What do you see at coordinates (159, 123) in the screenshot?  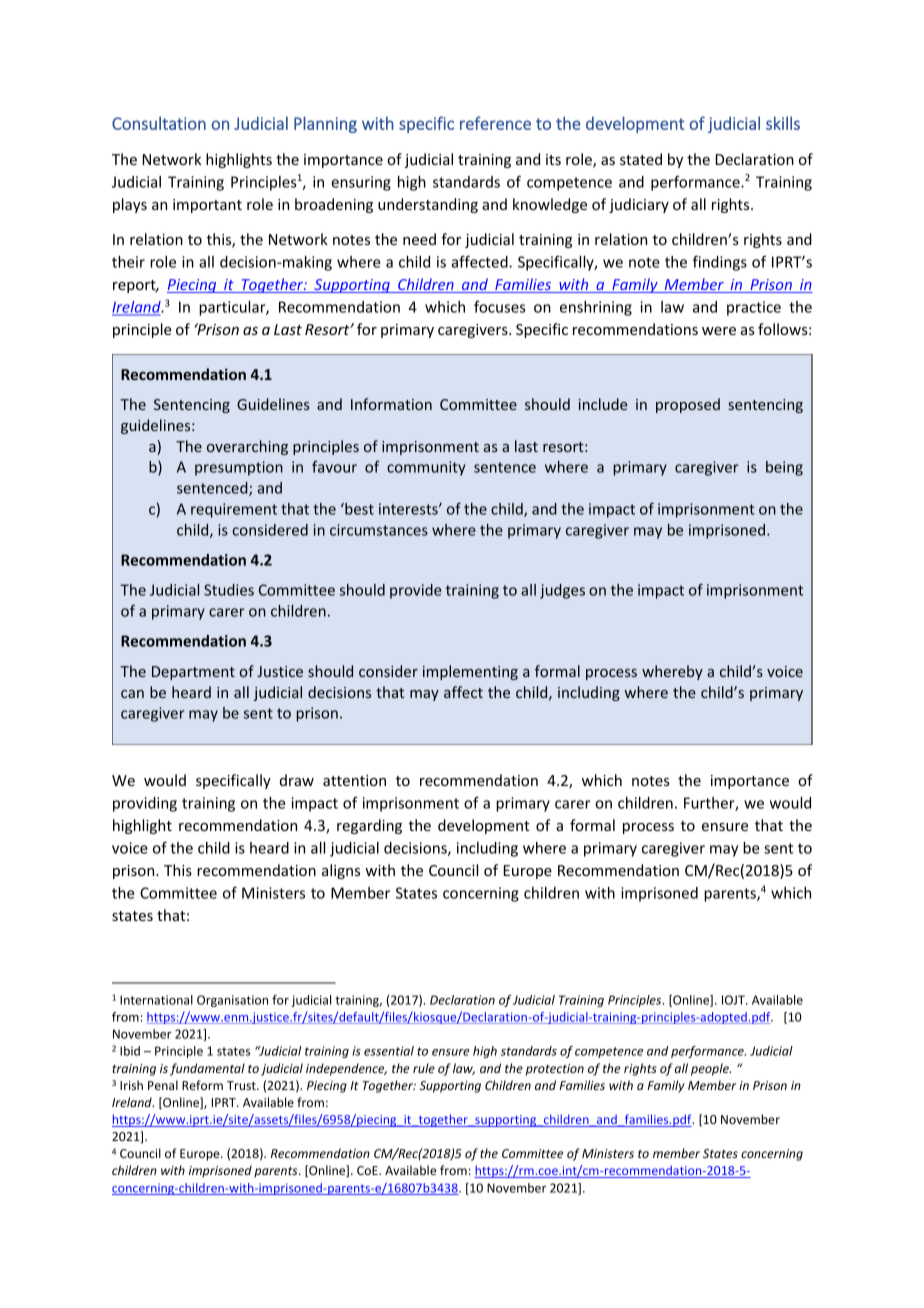 I see `Consultation` at bounding box center [159, 123].
